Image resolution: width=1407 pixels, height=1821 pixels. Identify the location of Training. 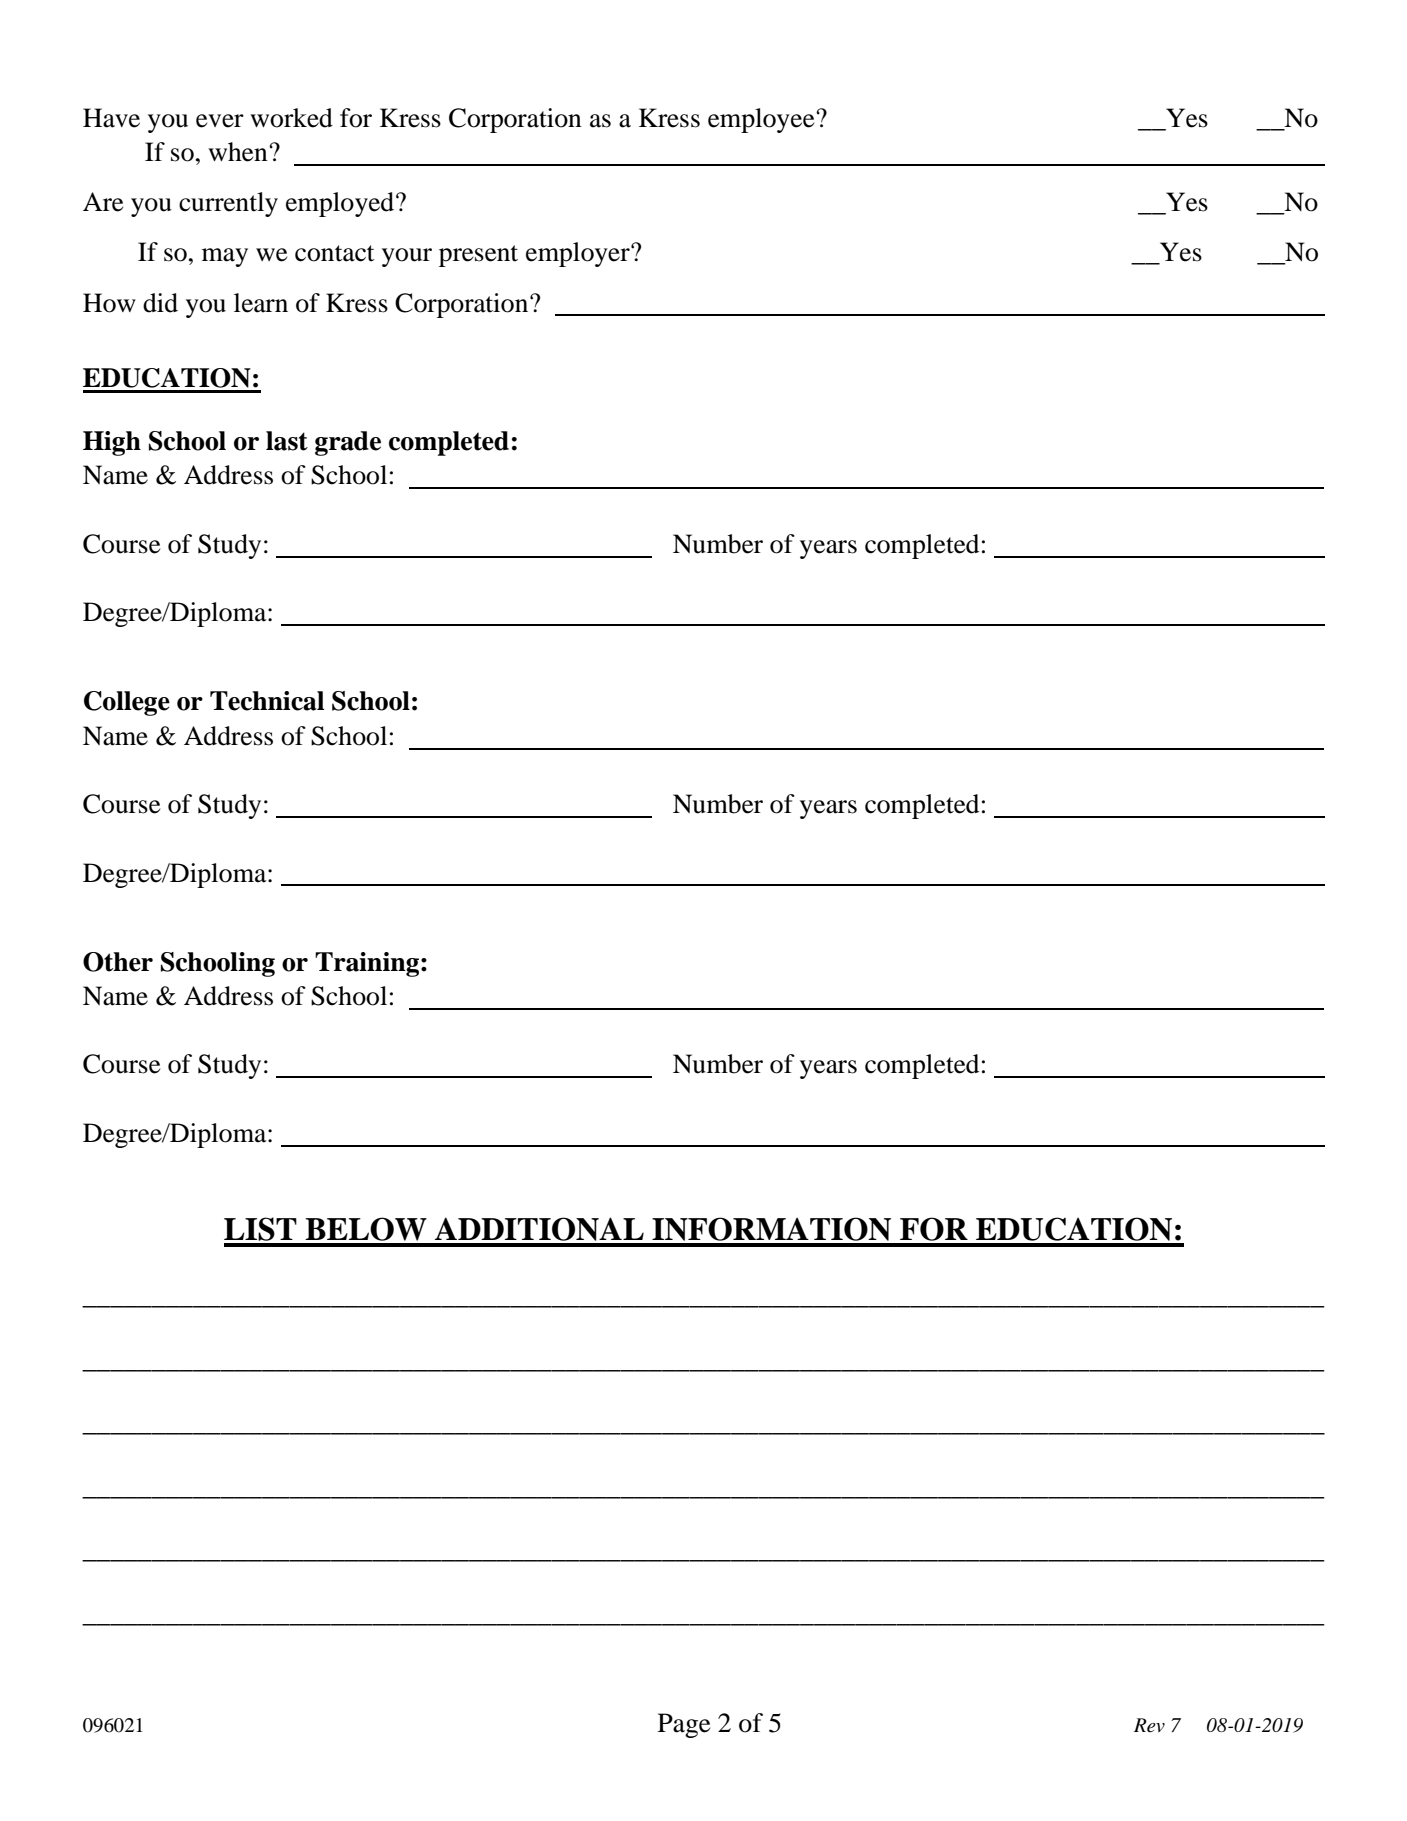
(368, 964).
